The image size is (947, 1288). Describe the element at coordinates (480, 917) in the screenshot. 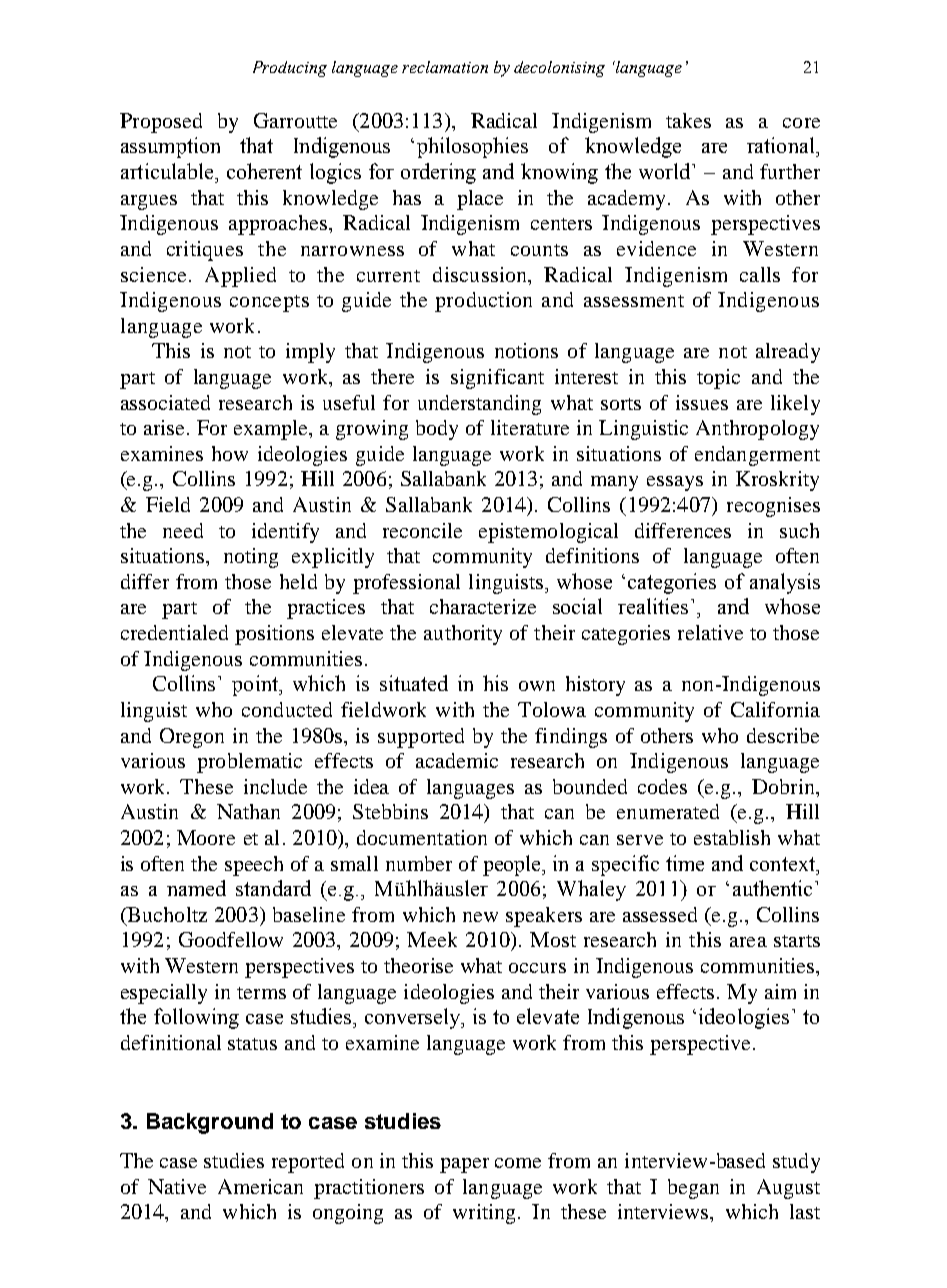

I see `new` at that location.
